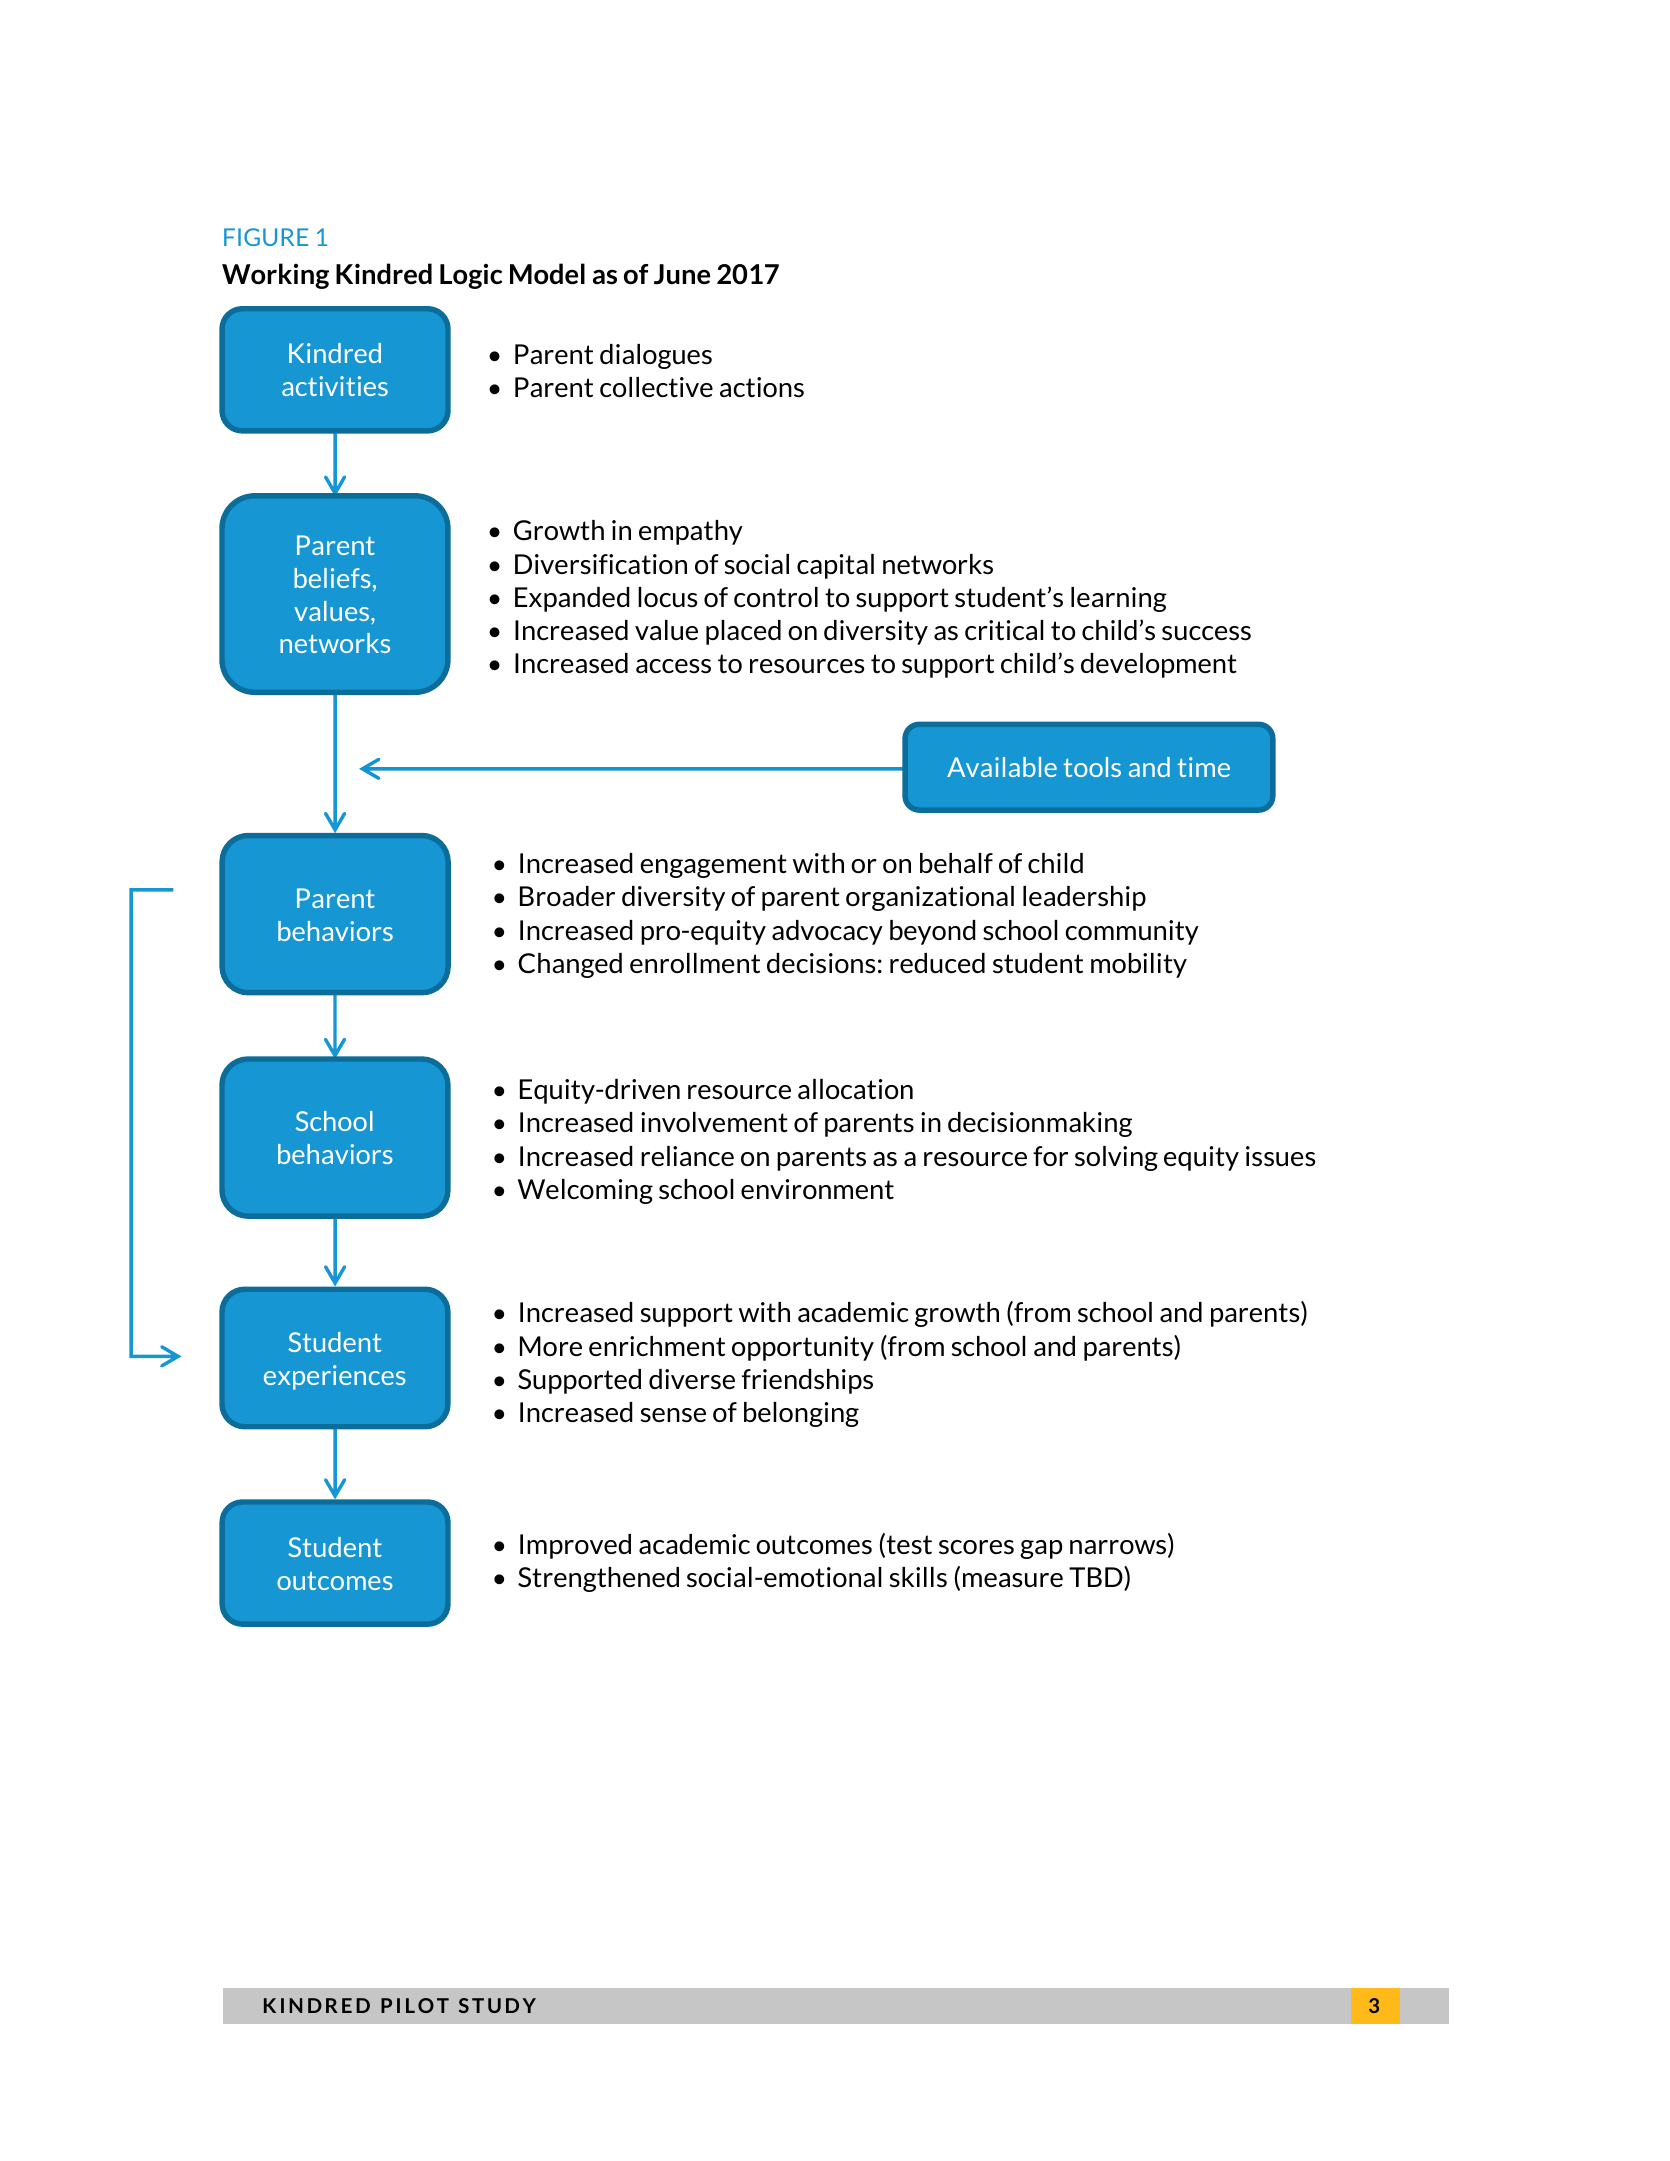  I want to click on Improved, so click(575, 1546).
